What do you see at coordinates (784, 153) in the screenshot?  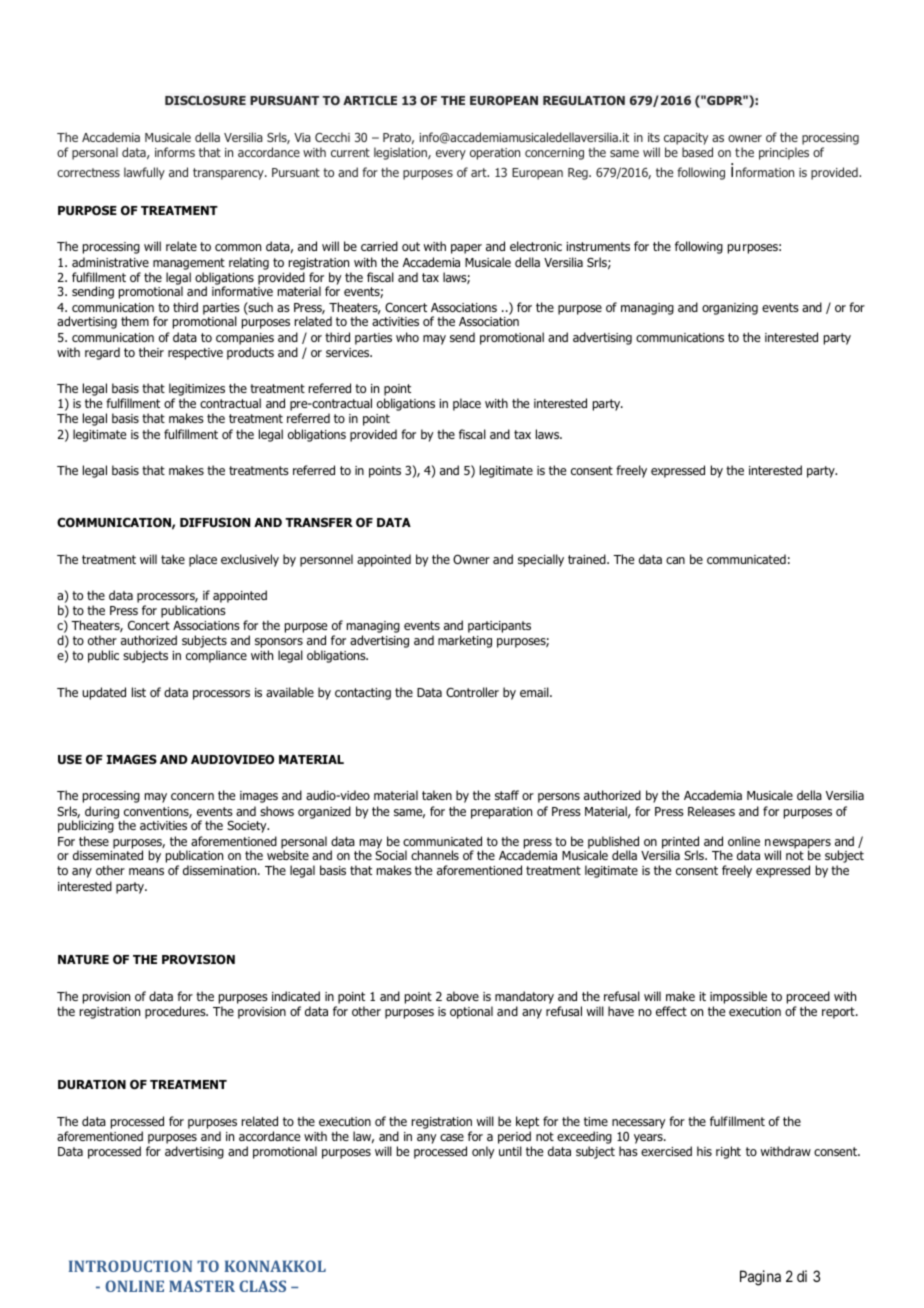 I see `principles` at bounding box center [784, 153].
